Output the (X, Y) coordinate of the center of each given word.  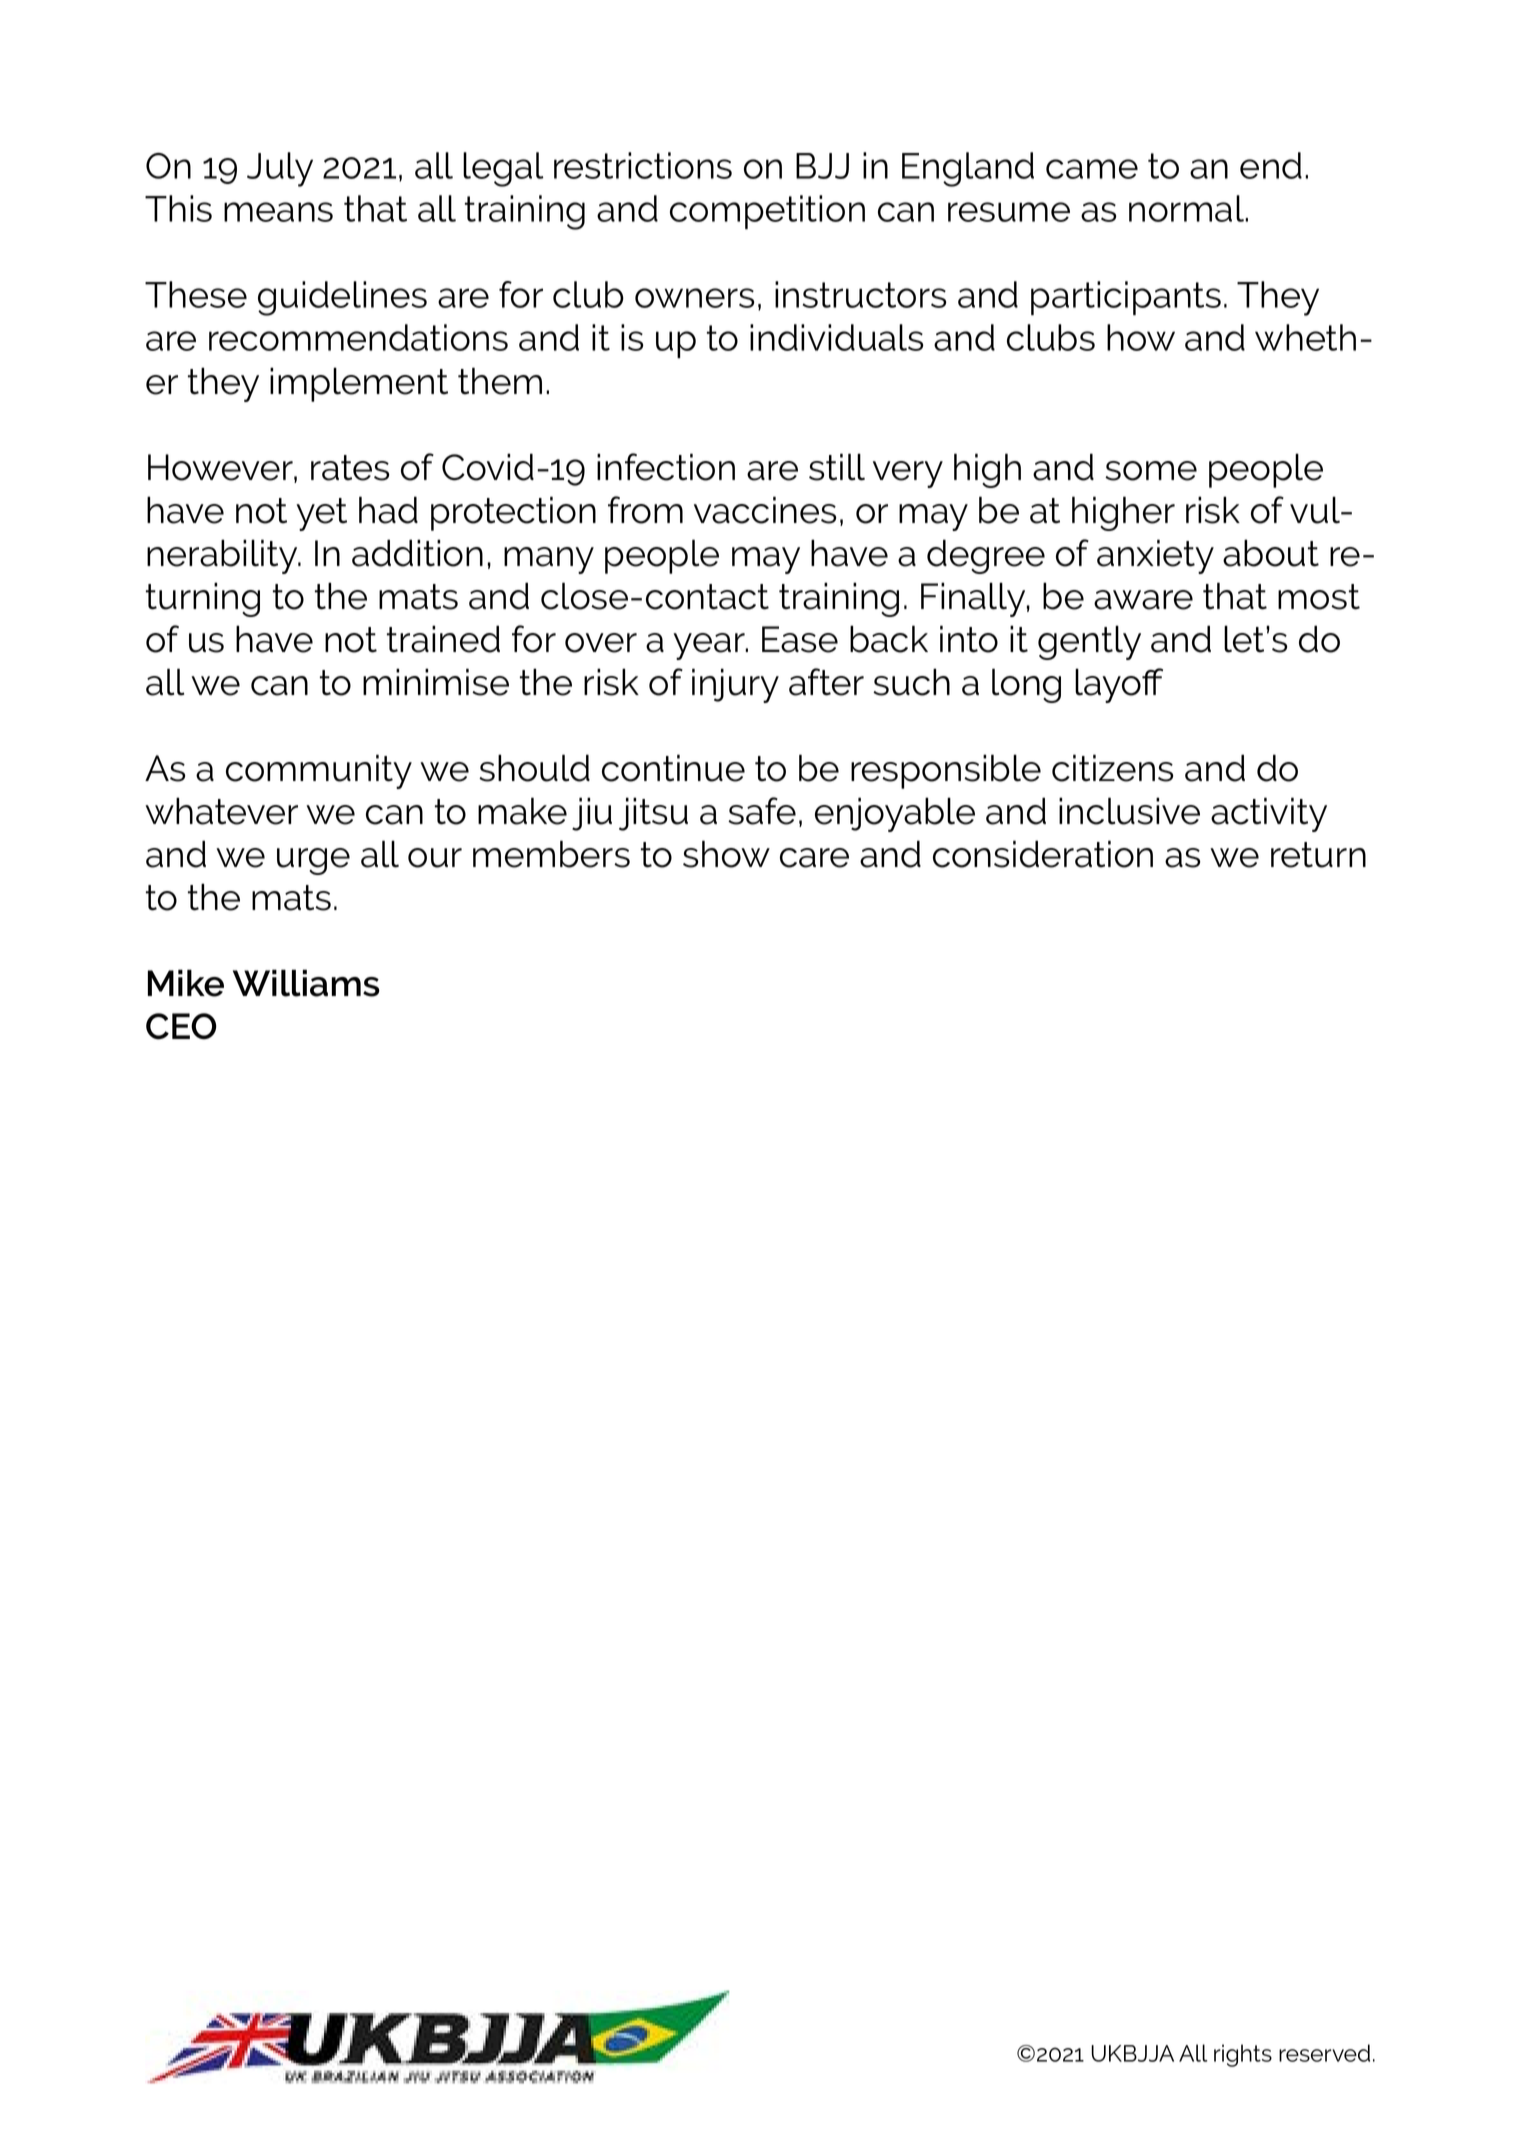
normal (1187, 208)
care (814, 858)
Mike (186, 983)
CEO (181, 1026)
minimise (436, 682)
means (278, 212)
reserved (1324, 2053)
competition (767, 212)
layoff (1119, 685)
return (1318, 855)
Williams (306, 983)
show (726, 854)
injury (735, 685)
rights (1243, 2055)
